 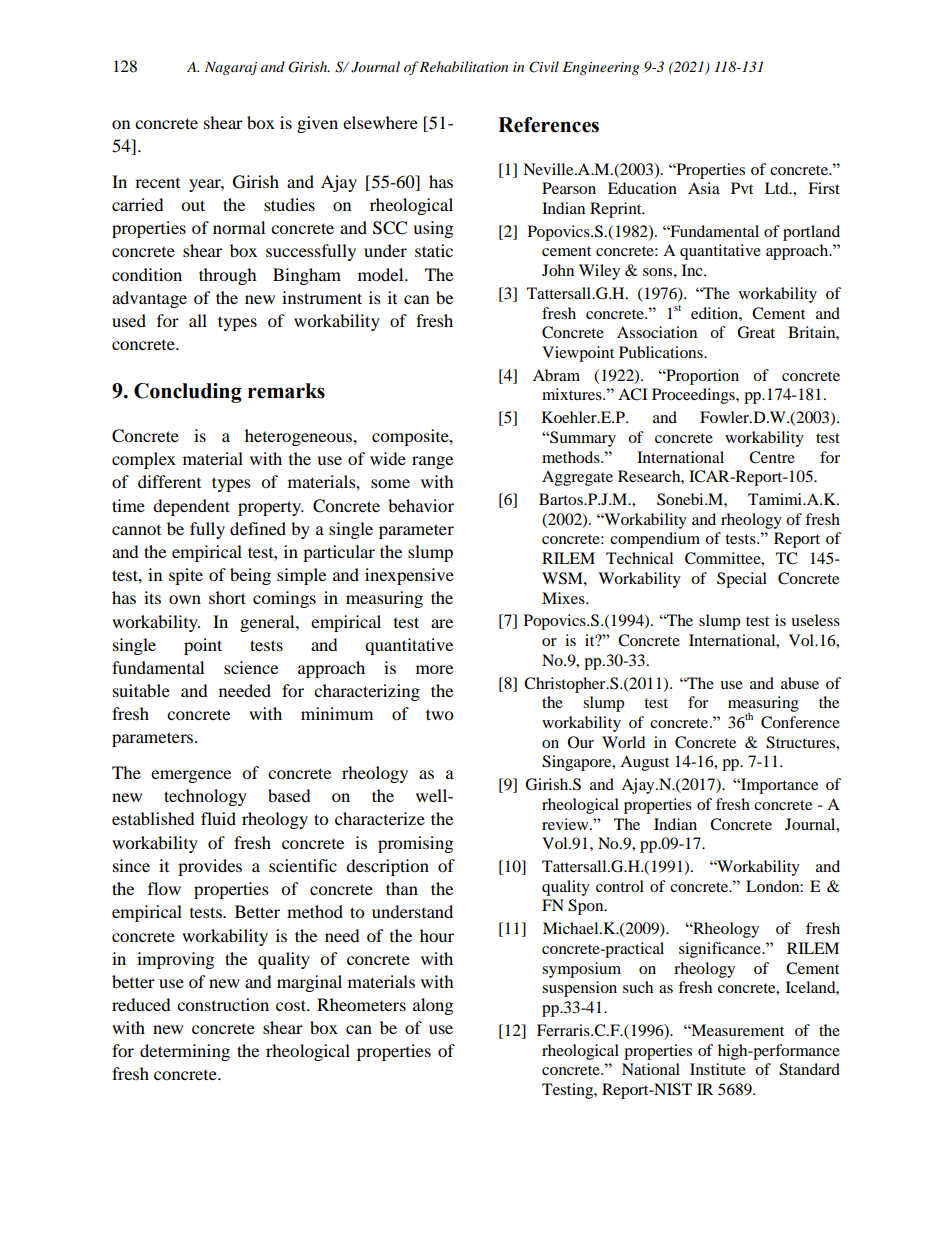 What do you see at coordinates (742, 188) in the screenshot?
I see `Pvt` at bounding box center [742, 188].
